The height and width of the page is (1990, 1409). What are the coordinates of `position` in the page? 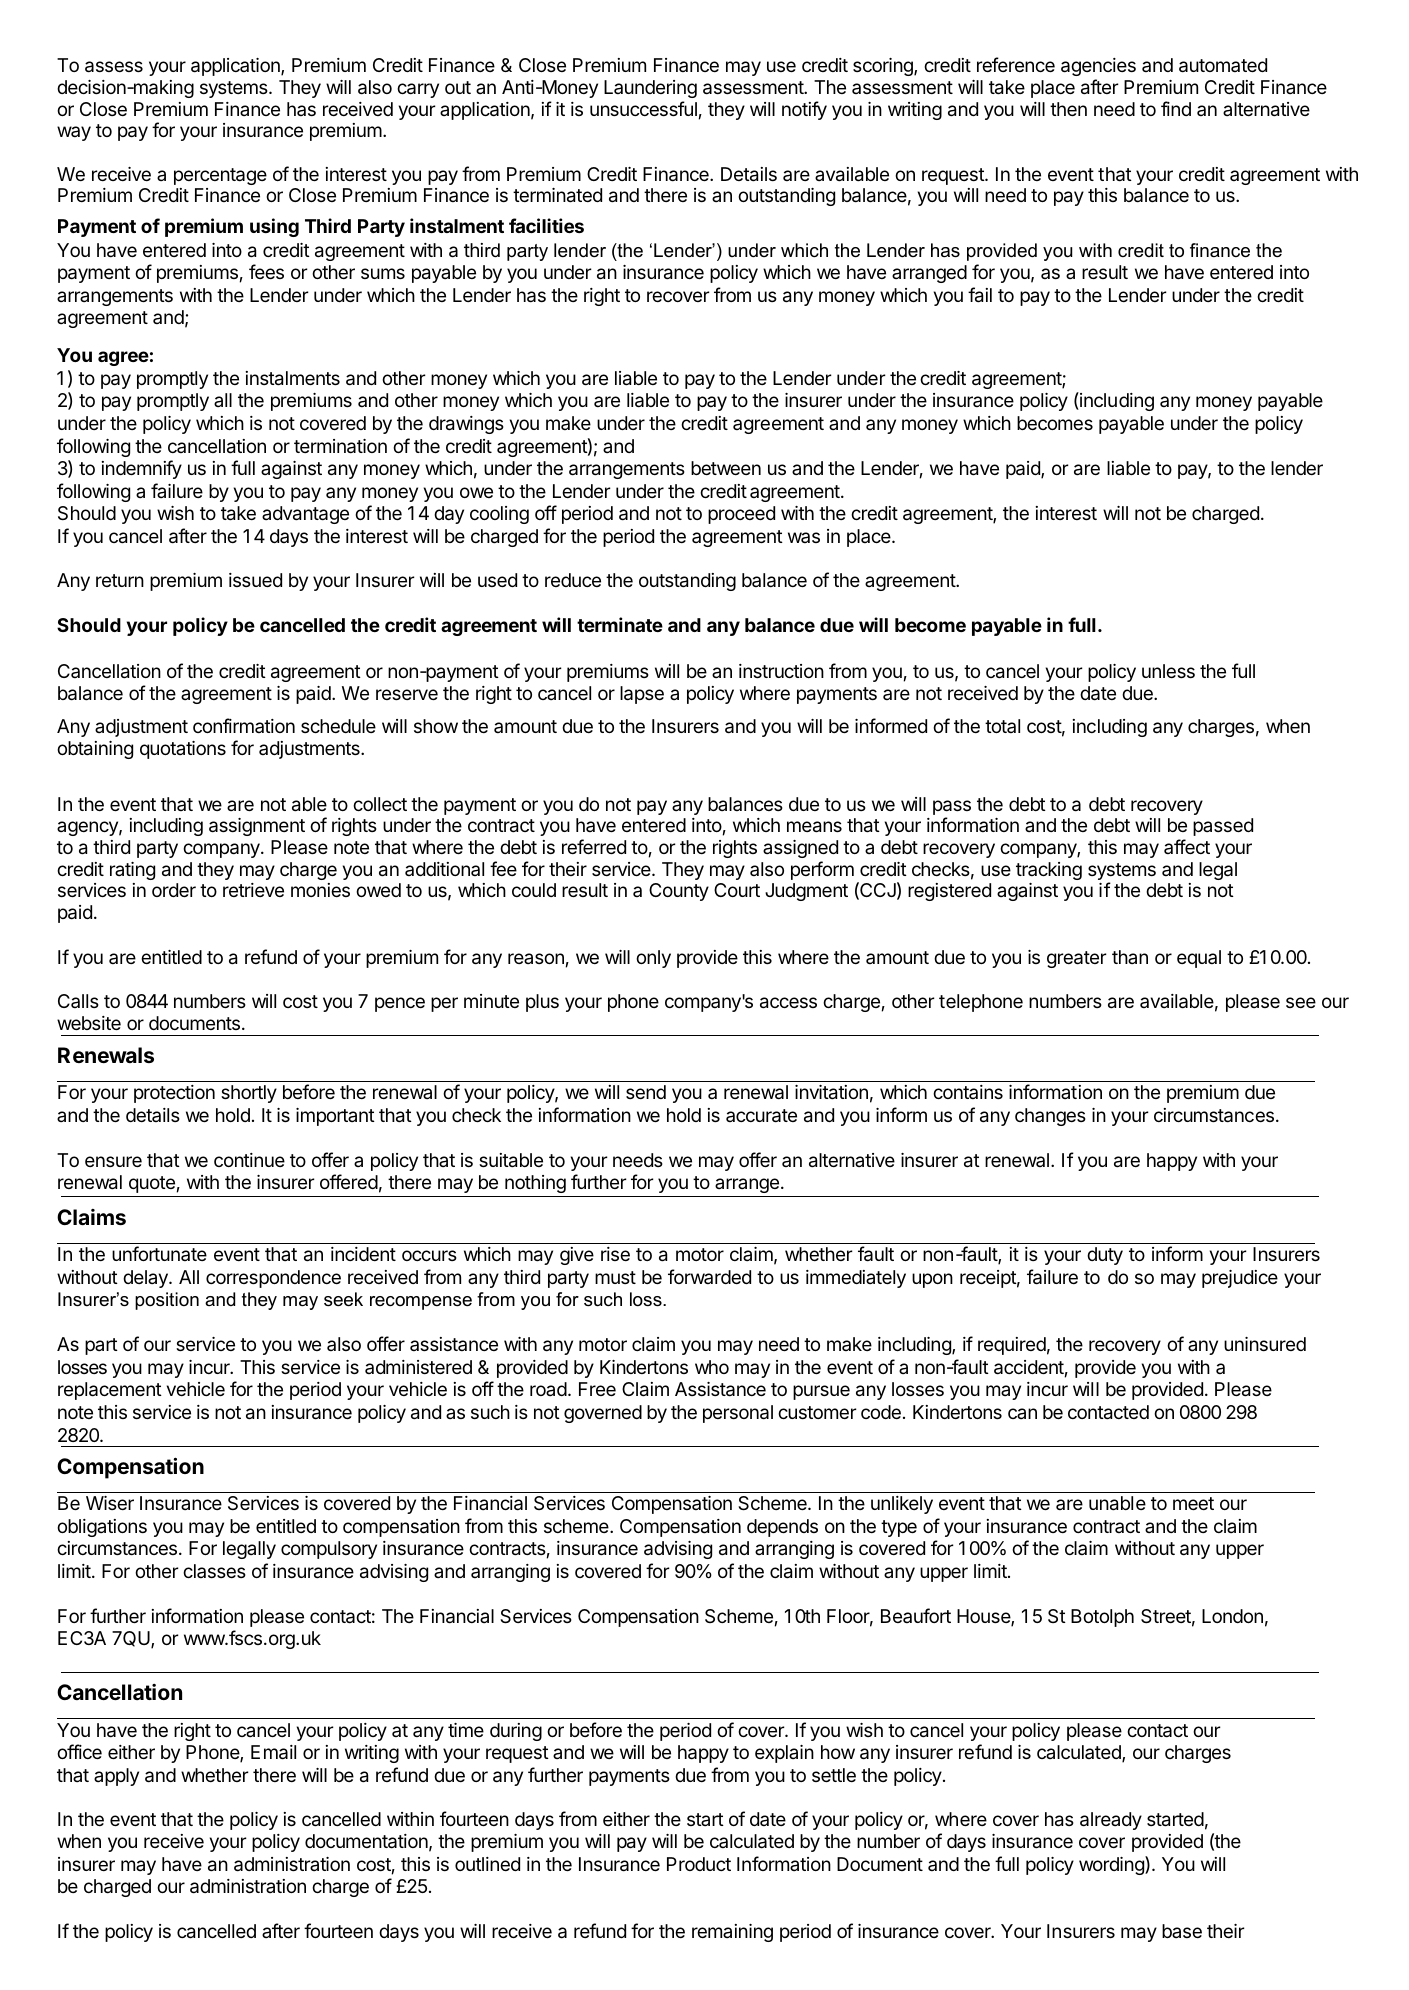 It's located at (167, 1301).
